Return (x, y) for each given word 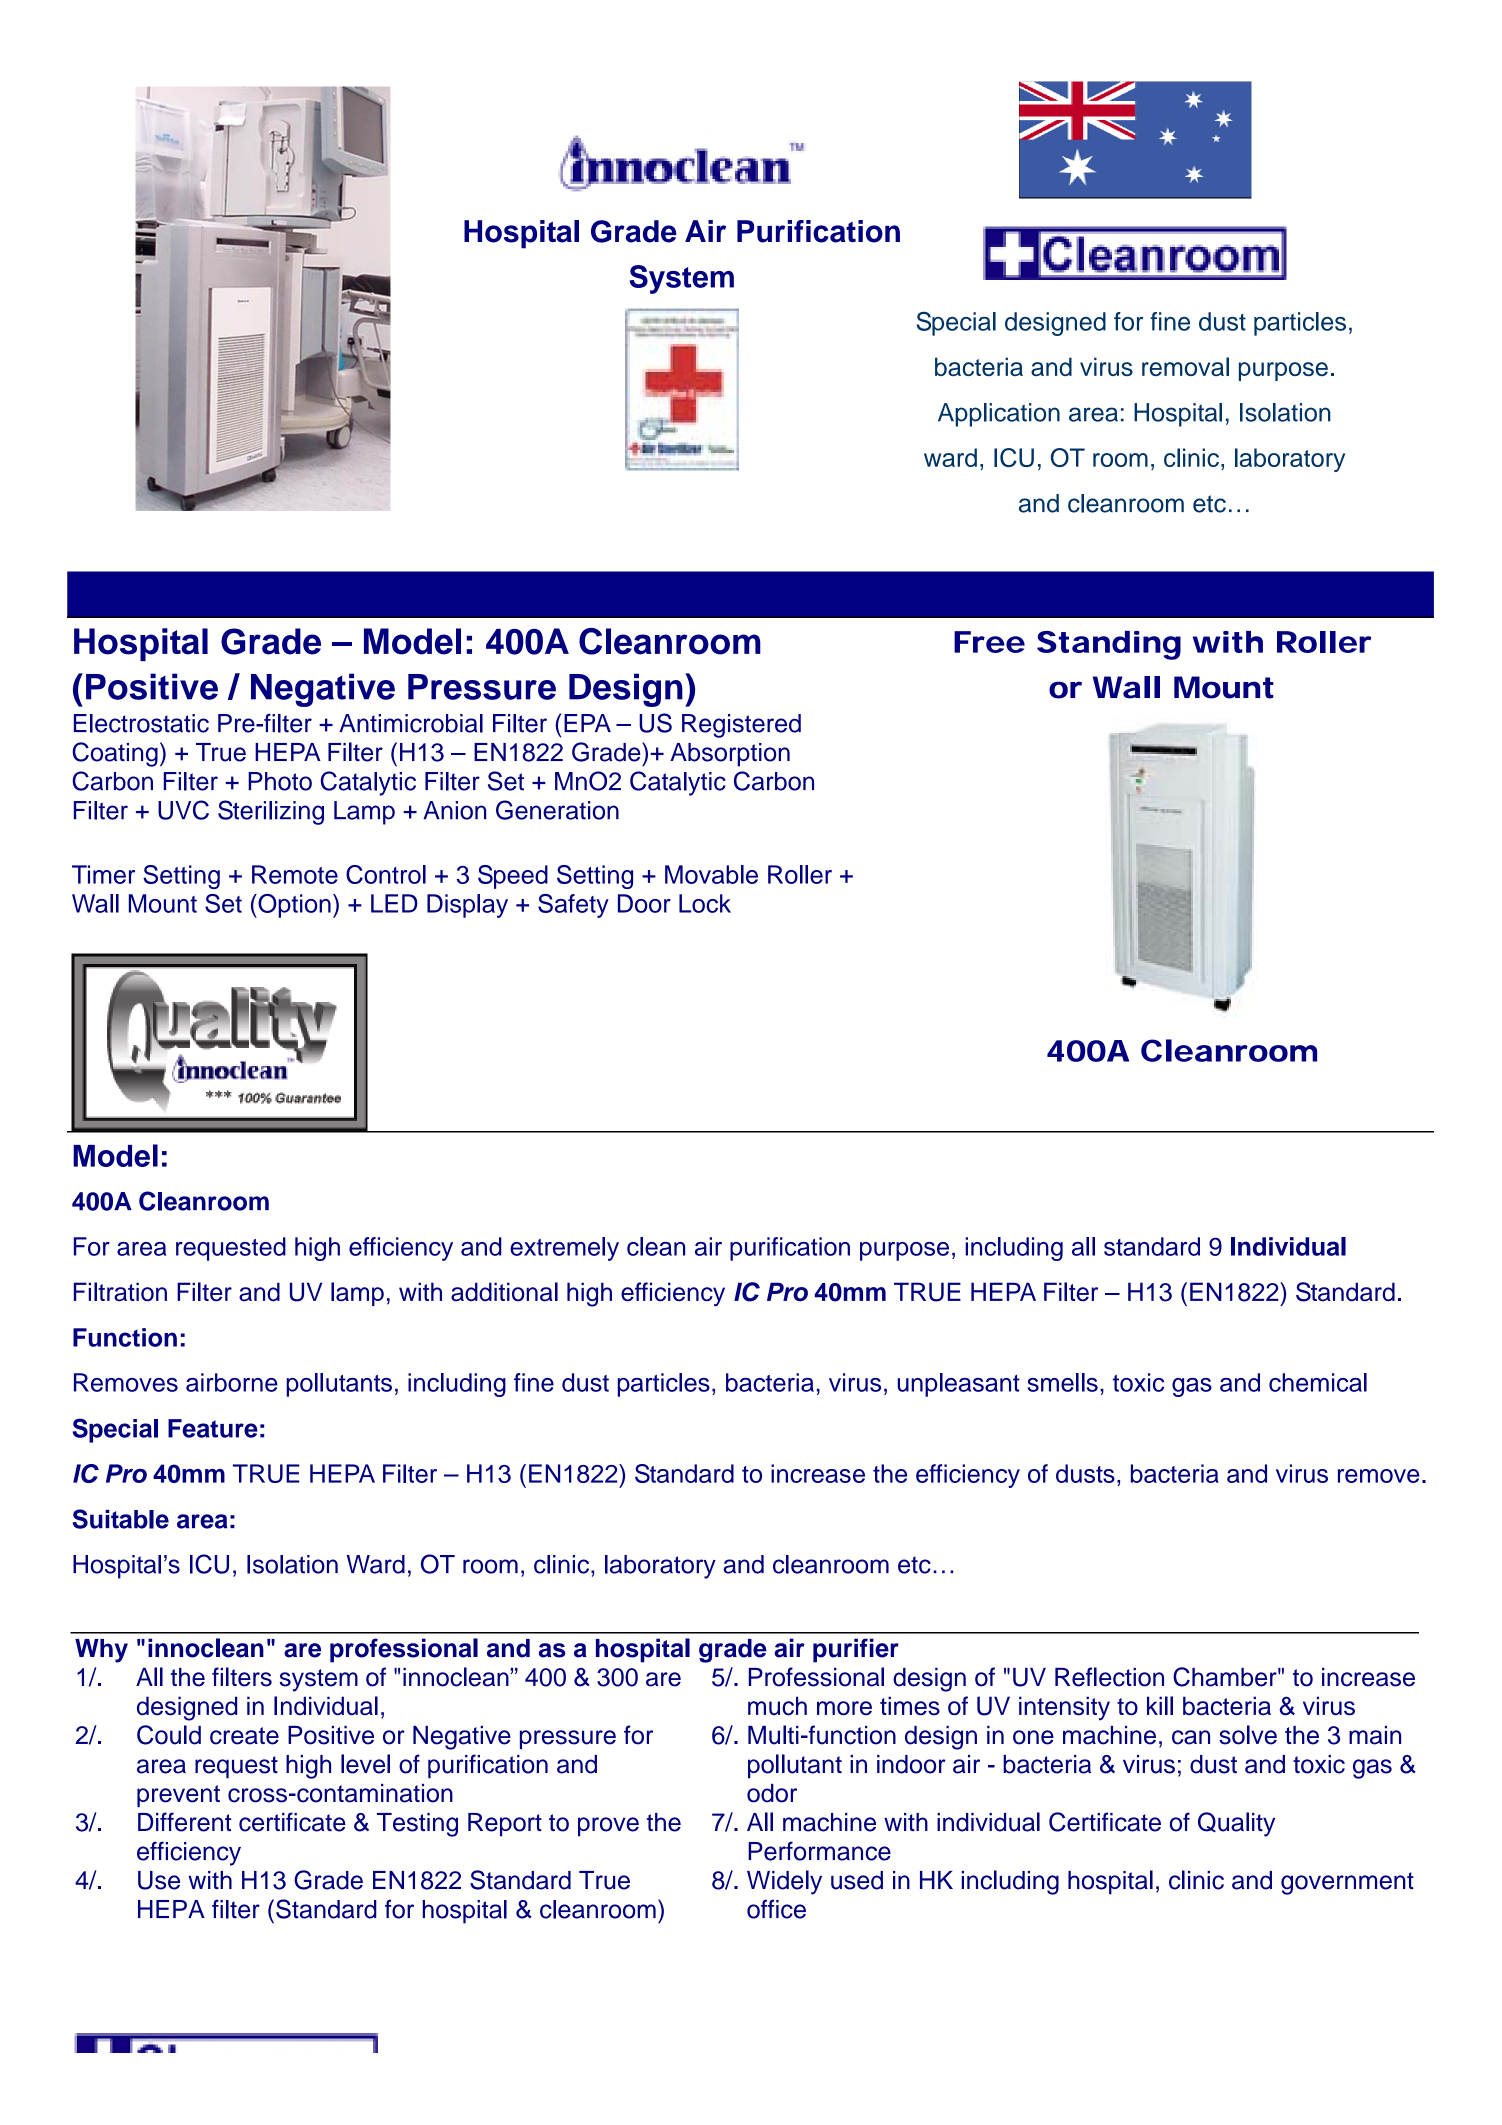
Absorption (730, 755)
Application (999, 415)
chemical (1318, 1382)
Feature (213, 1428)
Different (184, 1822)
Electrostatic (141, 723)
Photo (280, 781)
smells (1063, 1382)
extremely (564, 1249)
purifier (856, 1650)
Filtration (120, 1292)
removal (1185, 366)
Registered (741, 726)
